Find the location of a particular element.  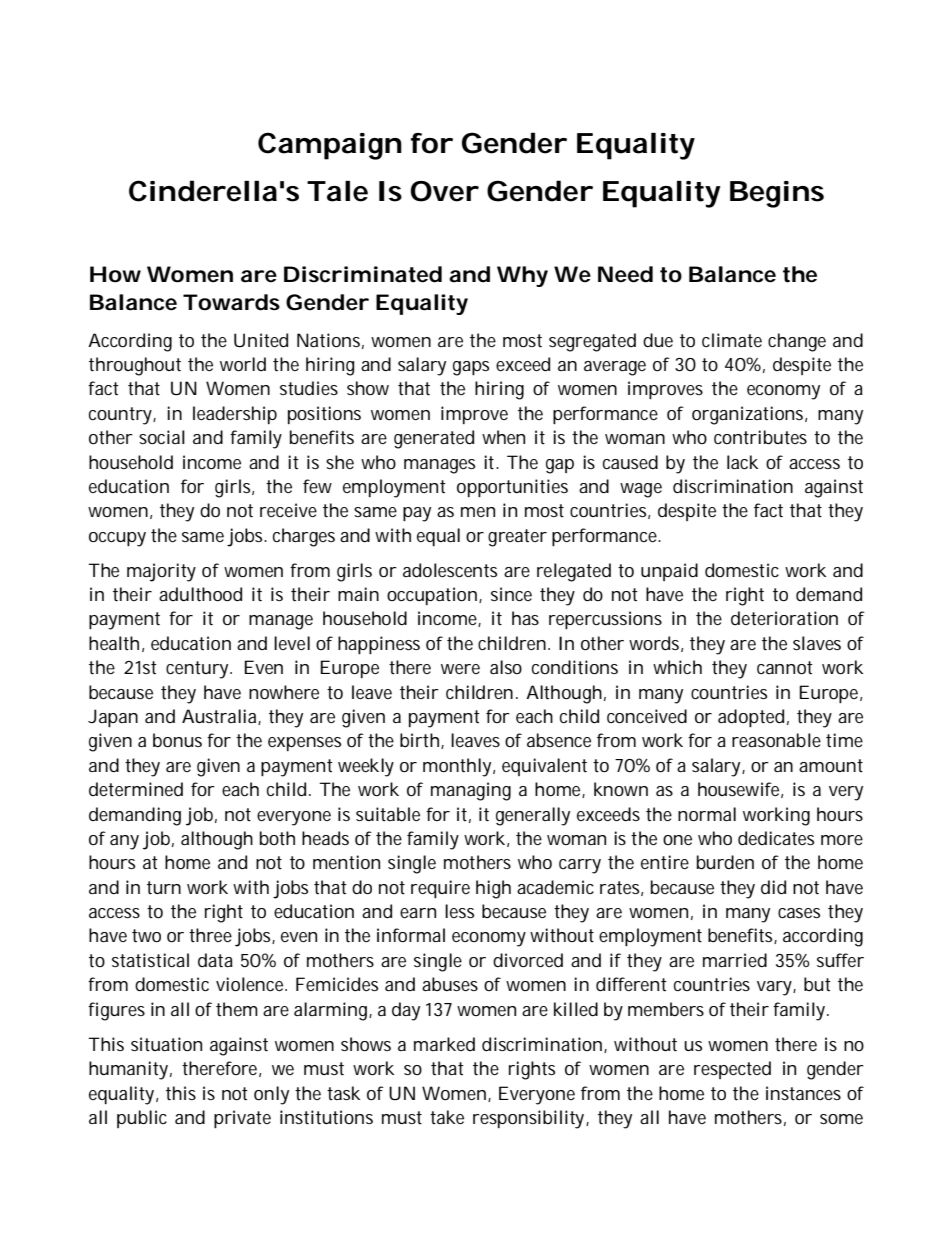

private is located at coordinates (242, 1119).
